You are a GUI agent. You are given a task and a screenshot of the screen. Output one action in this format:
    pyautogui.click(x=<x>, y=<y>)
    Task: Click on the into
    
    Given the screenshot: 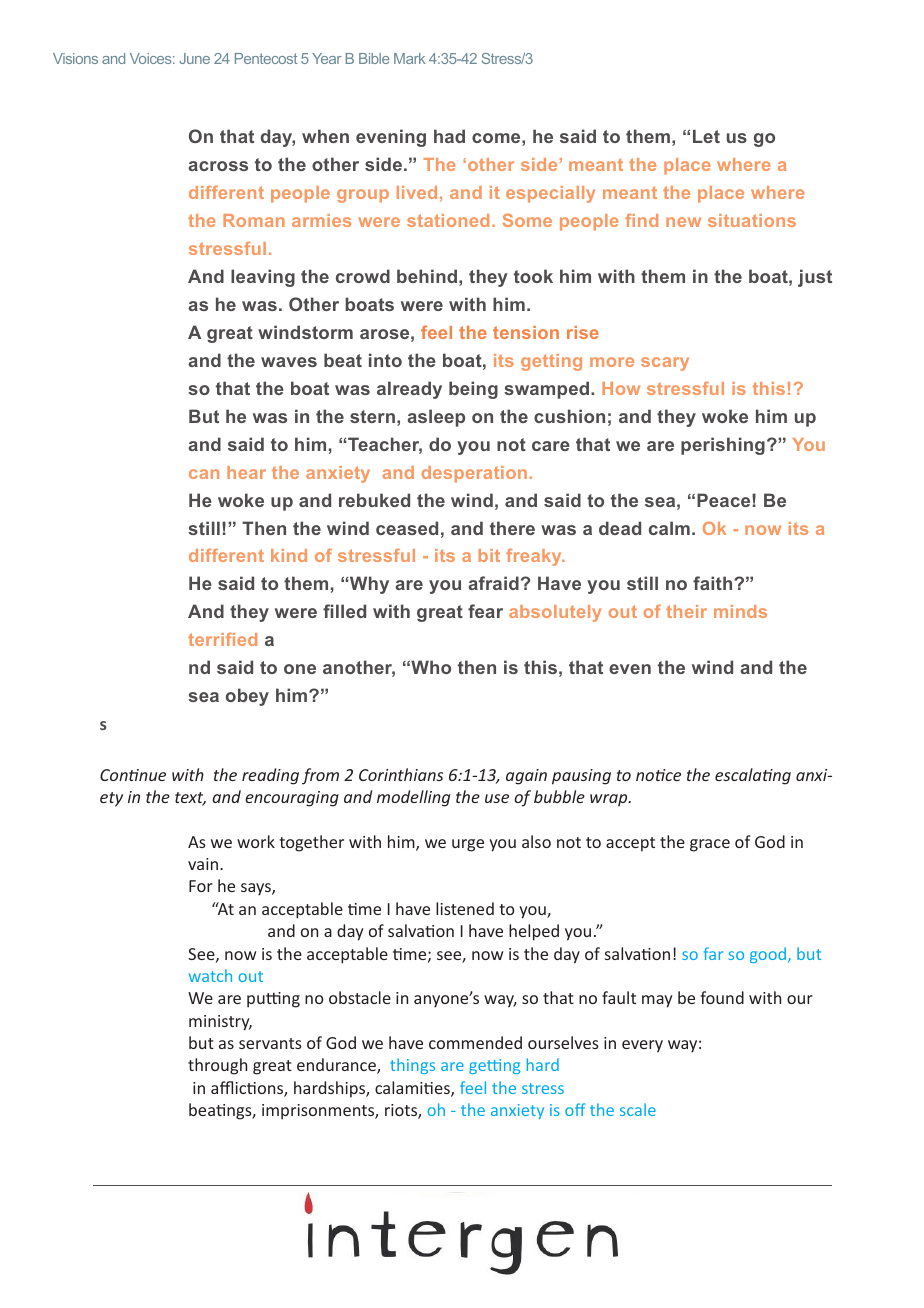 What is the action you would take?
    pyautogui.click(x=385, y=360)
